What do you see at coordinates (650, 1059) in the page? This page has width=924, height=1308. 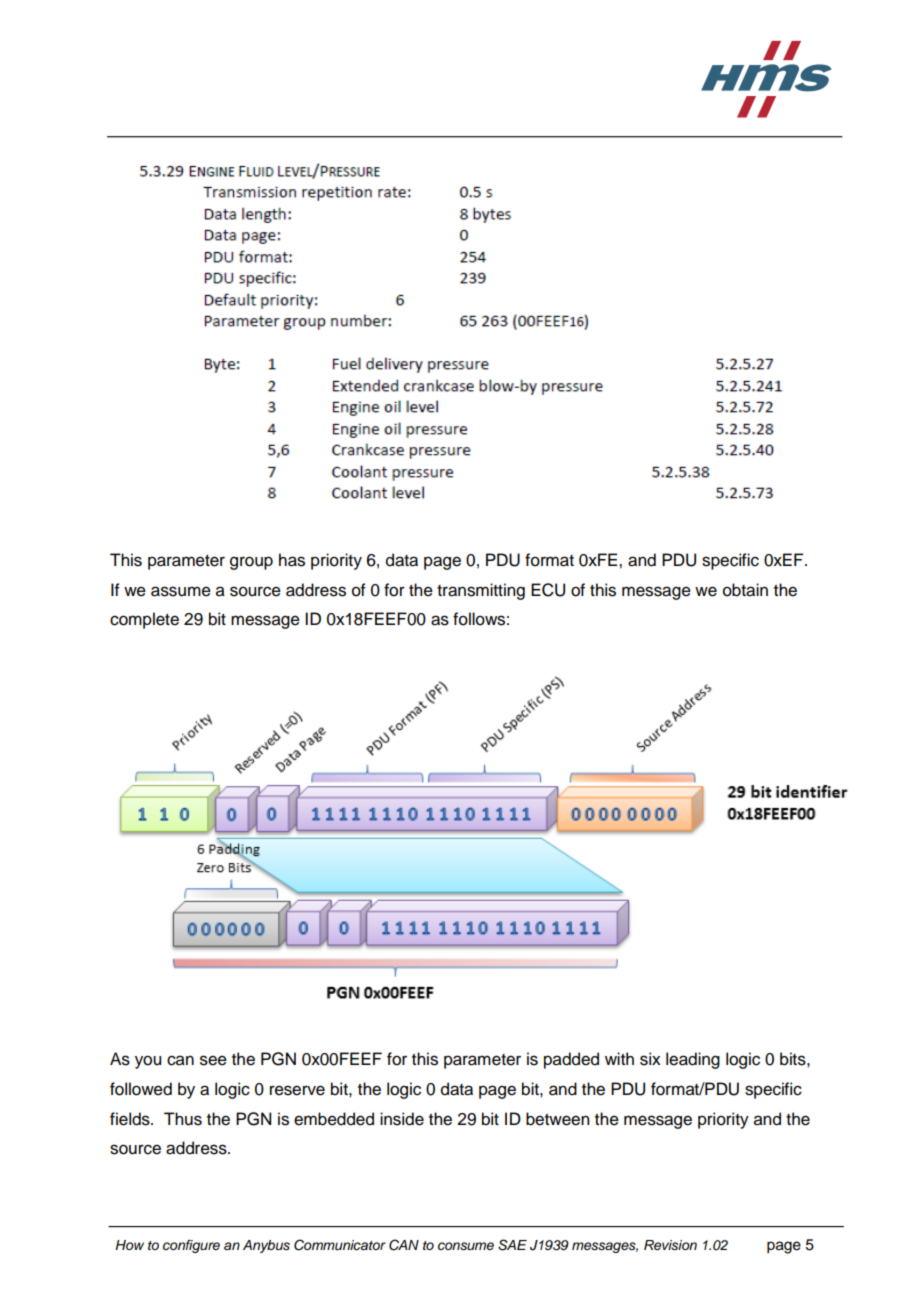 I see `six` at bounding box center [650, 1059].
